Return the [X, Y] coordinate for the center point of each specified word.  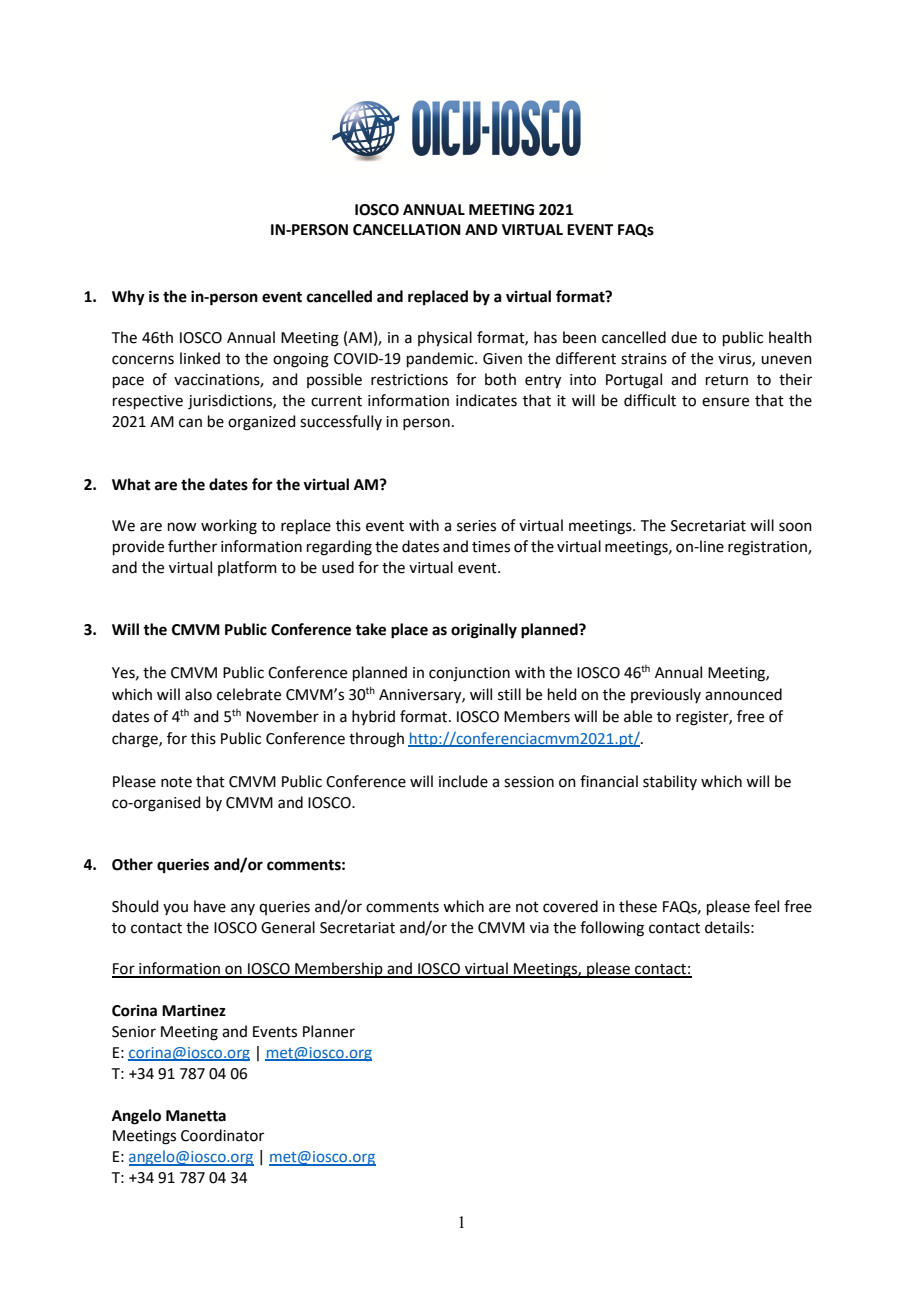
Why [128, 298]
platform [247, 568]
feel [766, 906]
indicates [486, 400]
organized [262, 423]
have [210, 906]
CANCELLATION [407, 230]
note [176, 782]
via [539, 928]
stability [670, 782]
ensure [725, 402]
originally [484, 631]
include [463, 781]
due [684, 337]
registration [768, 548]
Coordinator [222, 1135]
